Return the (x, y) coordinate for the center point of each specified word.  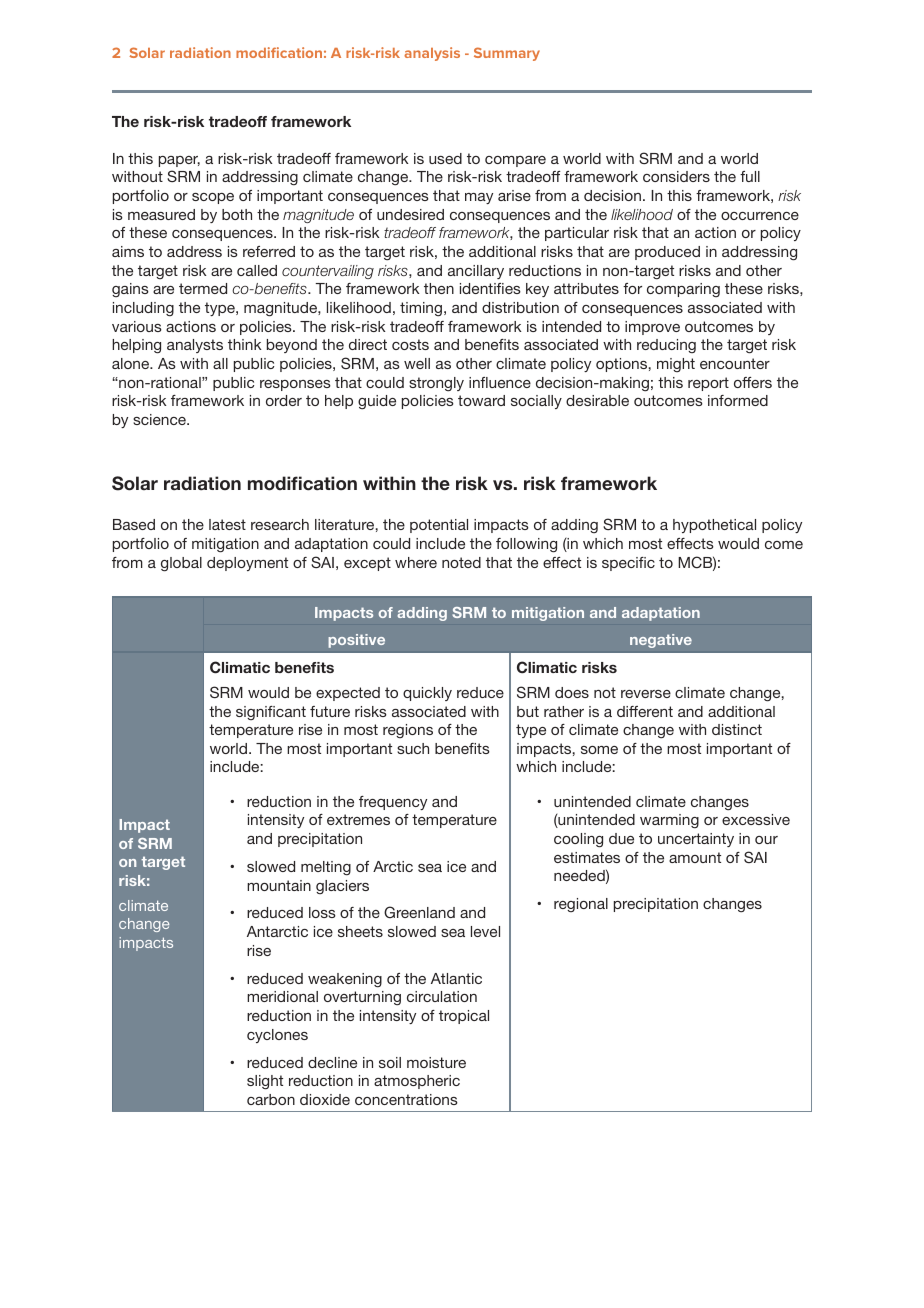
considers (676, 176)
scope (213, 198)
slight (265, 1082)
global (181, 564)
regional (581, 905)
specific (628, 564)
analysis (432, 54)
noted (461, 562)
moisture (436, 1062)
